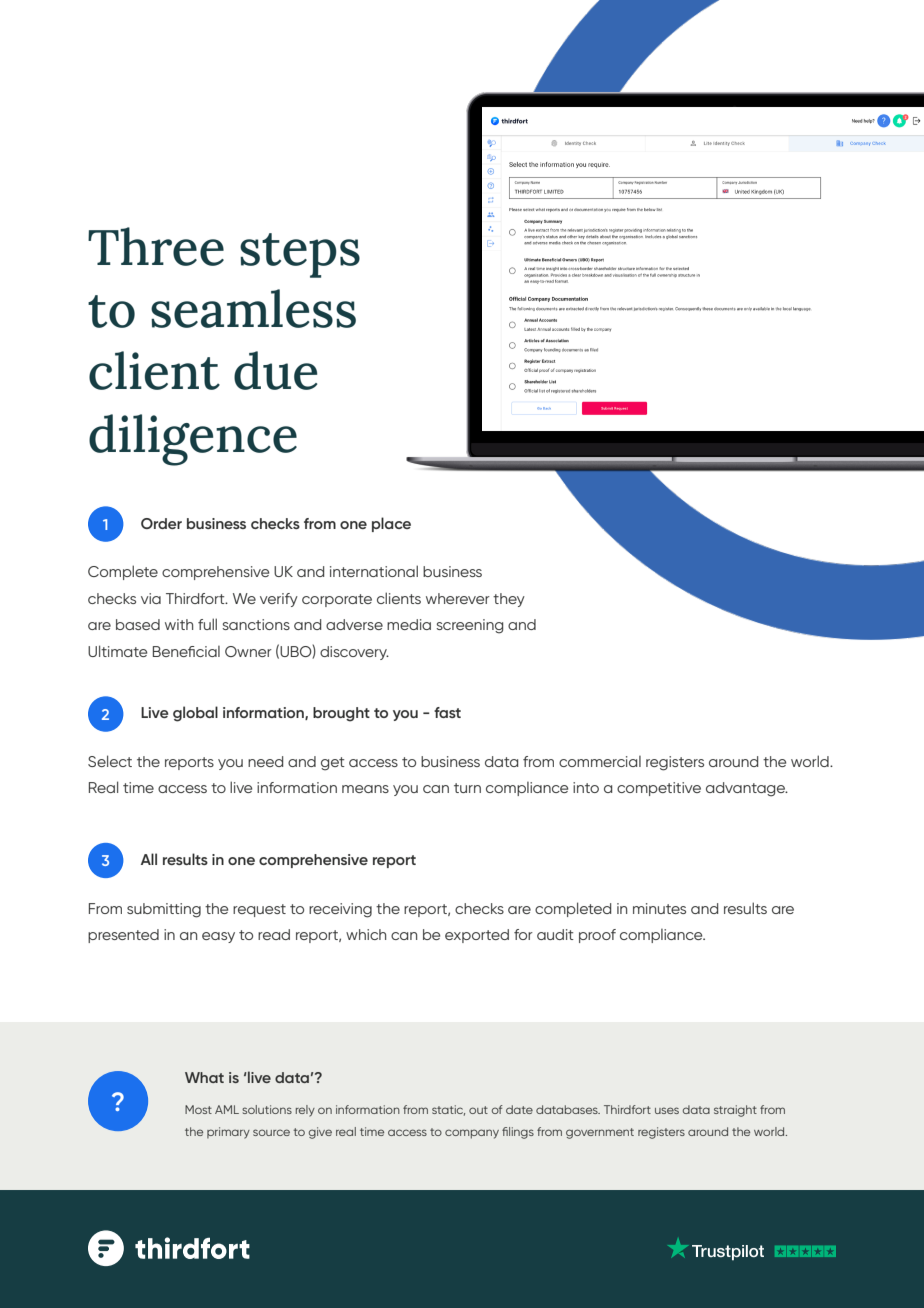 Image resolution: width=924 pixels, height=1308 pixels. Describe the element at coordinates (195, 714) in the image. I see `global` at that location.
